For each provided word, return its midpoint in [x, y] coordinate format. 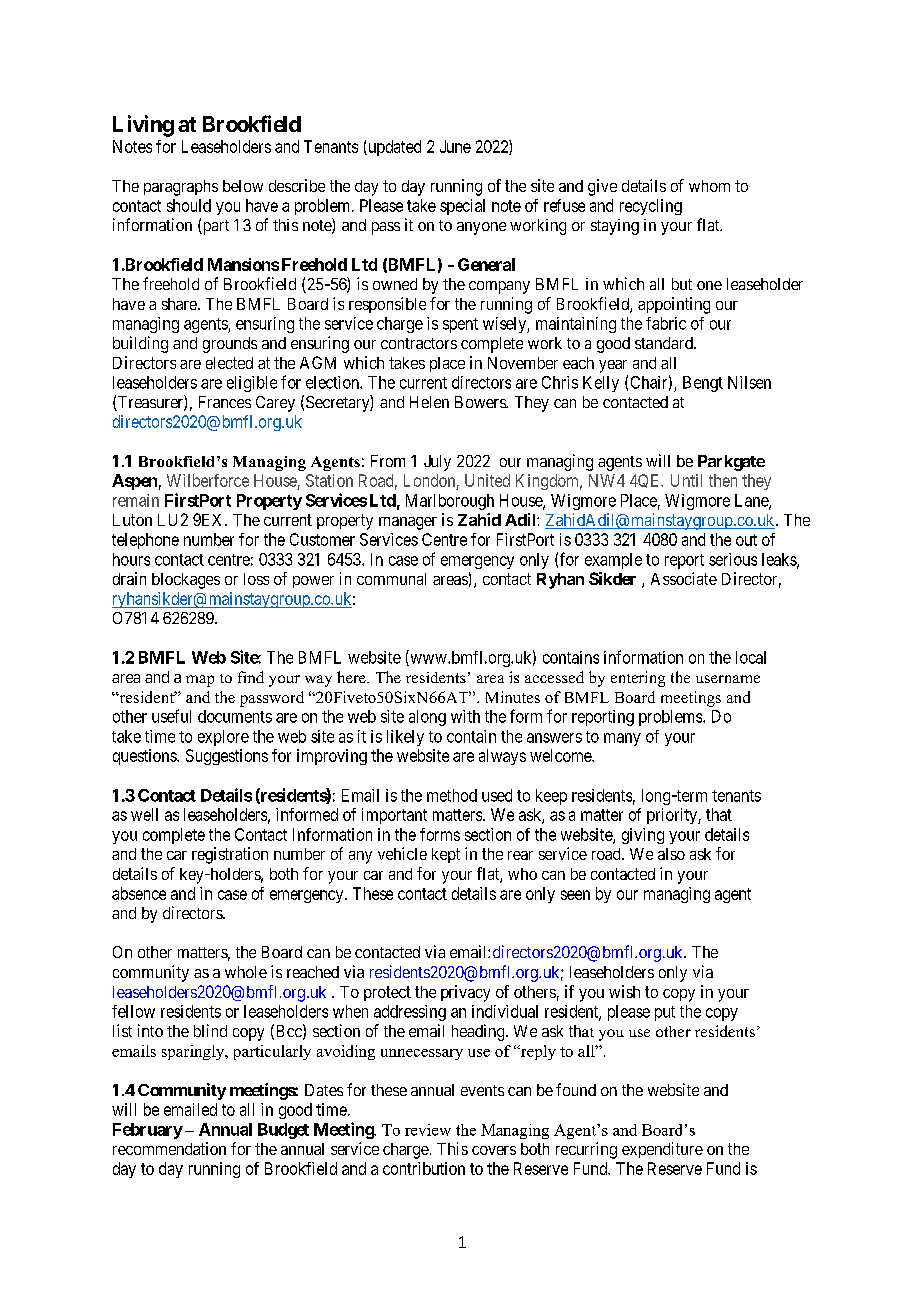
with [465, 716]
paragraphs [181, 188]
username [728, 679]
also [671, 854]
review [428, 1130]
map [200, 681]
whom [709, 186]
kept [446, 855]
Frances [225, 402]
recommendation [169, 1148]
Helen [429, 402]
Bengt [703, 384]
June [455, 146]
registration [230, 855]
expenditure [662, 1150]
